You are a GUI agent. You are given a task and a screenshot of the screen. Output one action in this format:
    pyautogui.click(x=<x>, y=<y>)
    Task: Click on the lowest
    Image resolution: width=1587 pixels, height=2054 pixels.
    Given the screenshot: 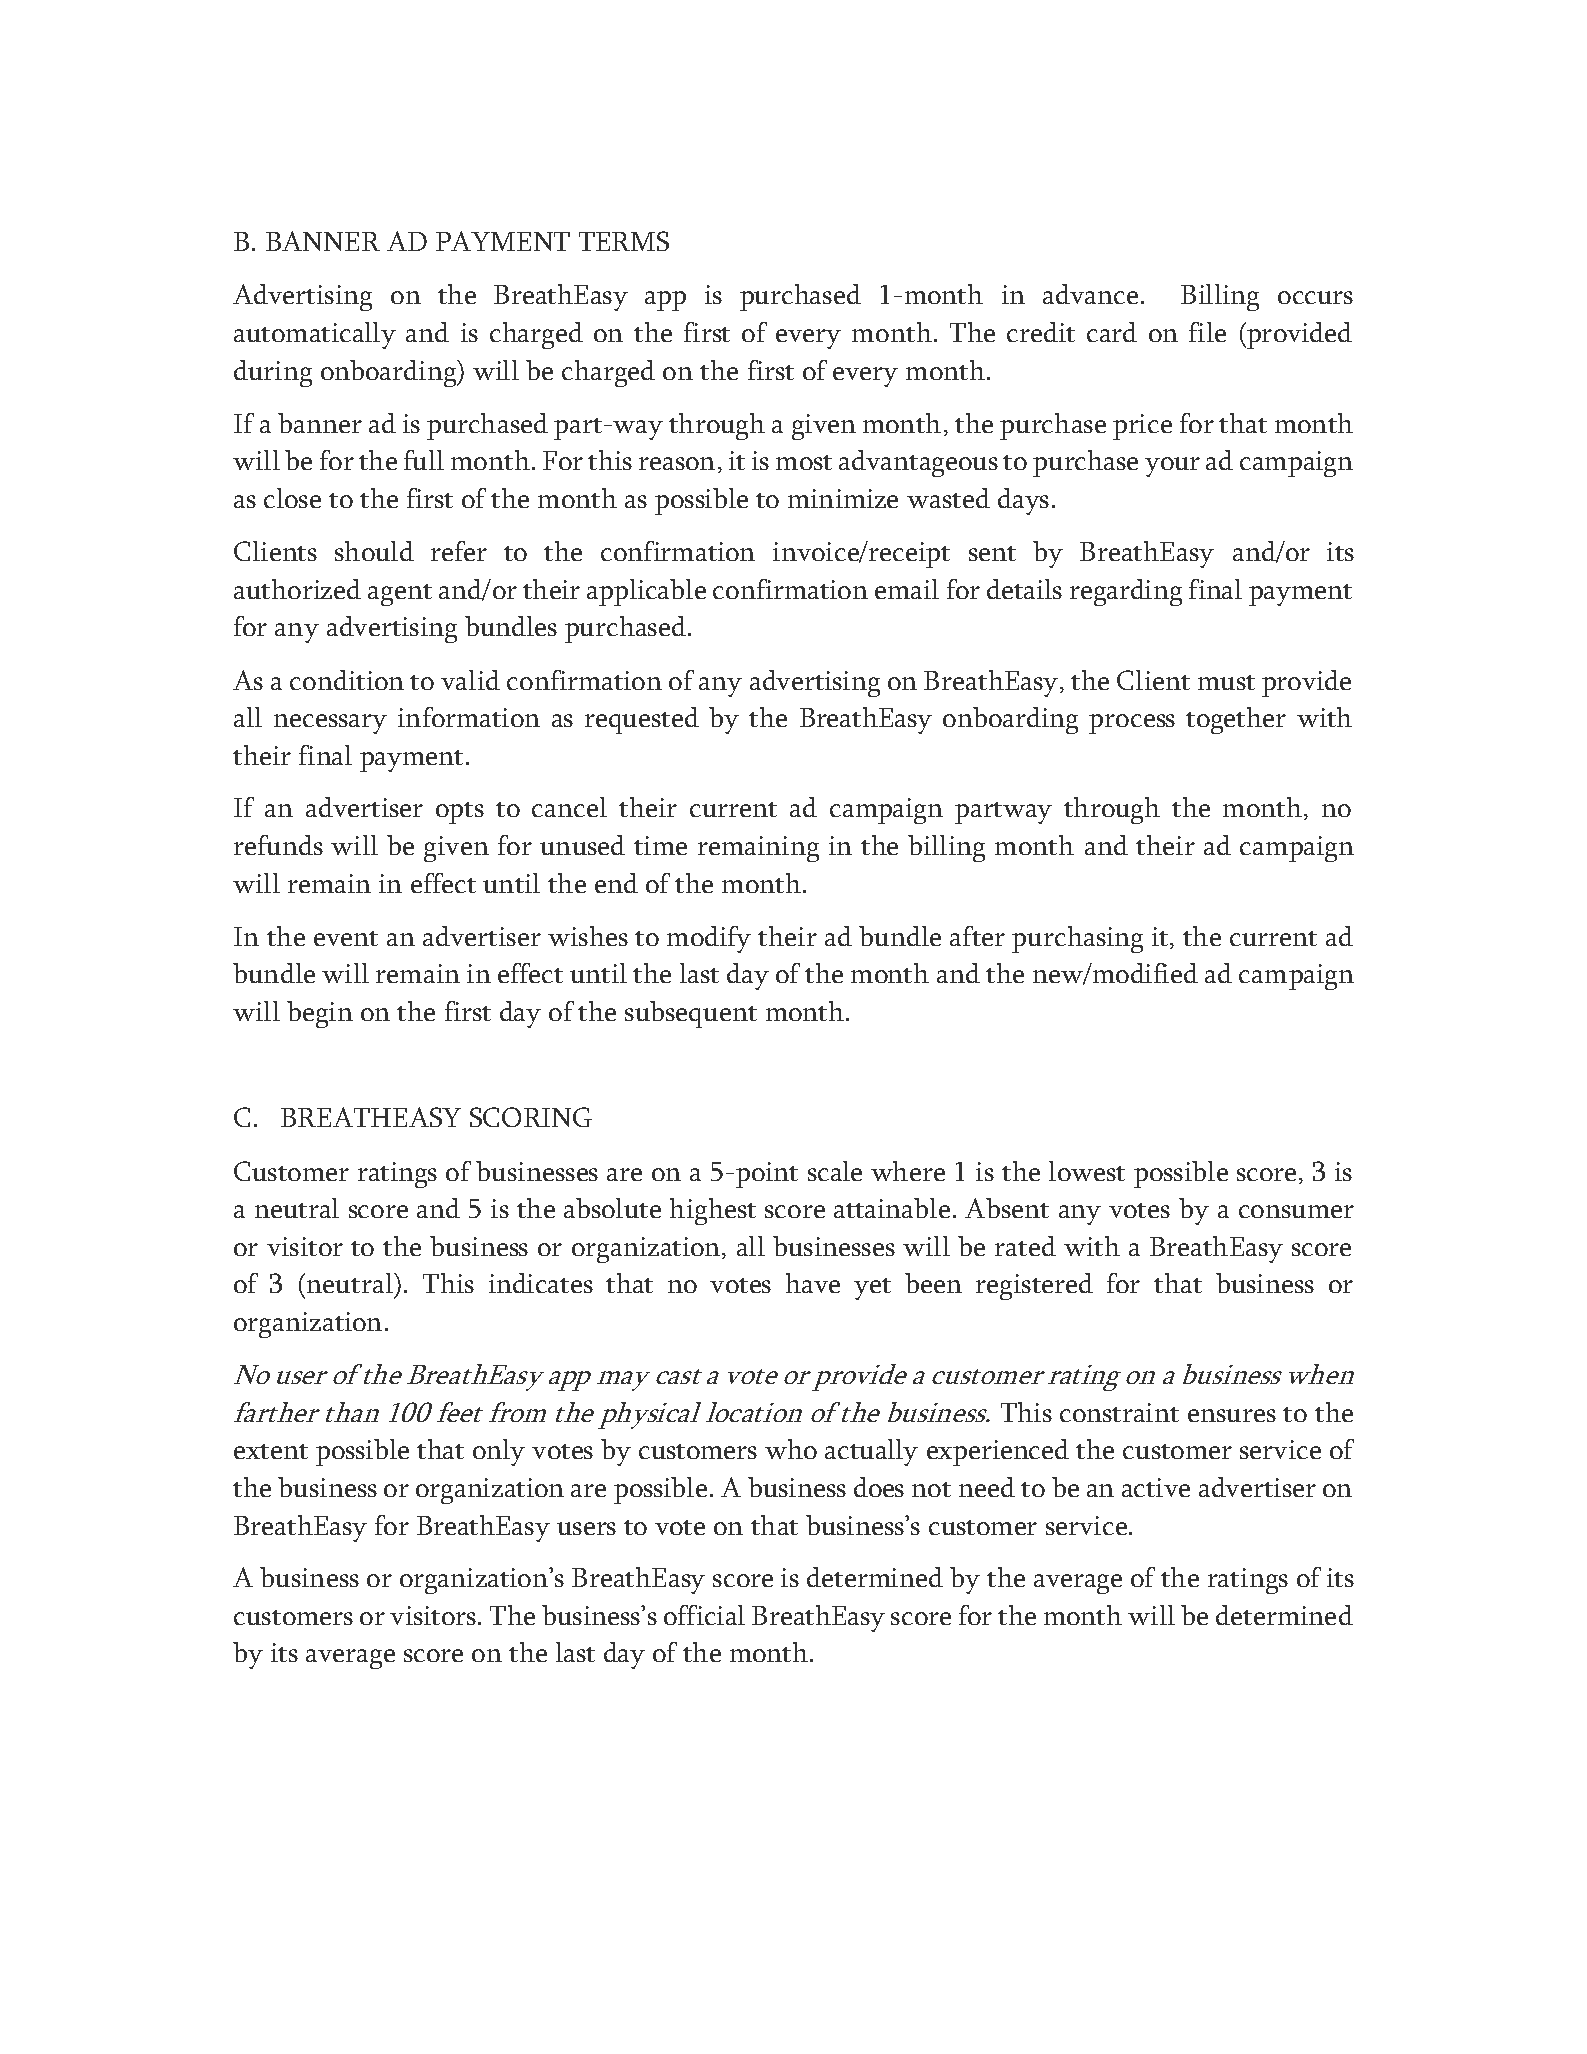 What is the action you would take?
    pyautogui.click(x=1087, y=1171)
